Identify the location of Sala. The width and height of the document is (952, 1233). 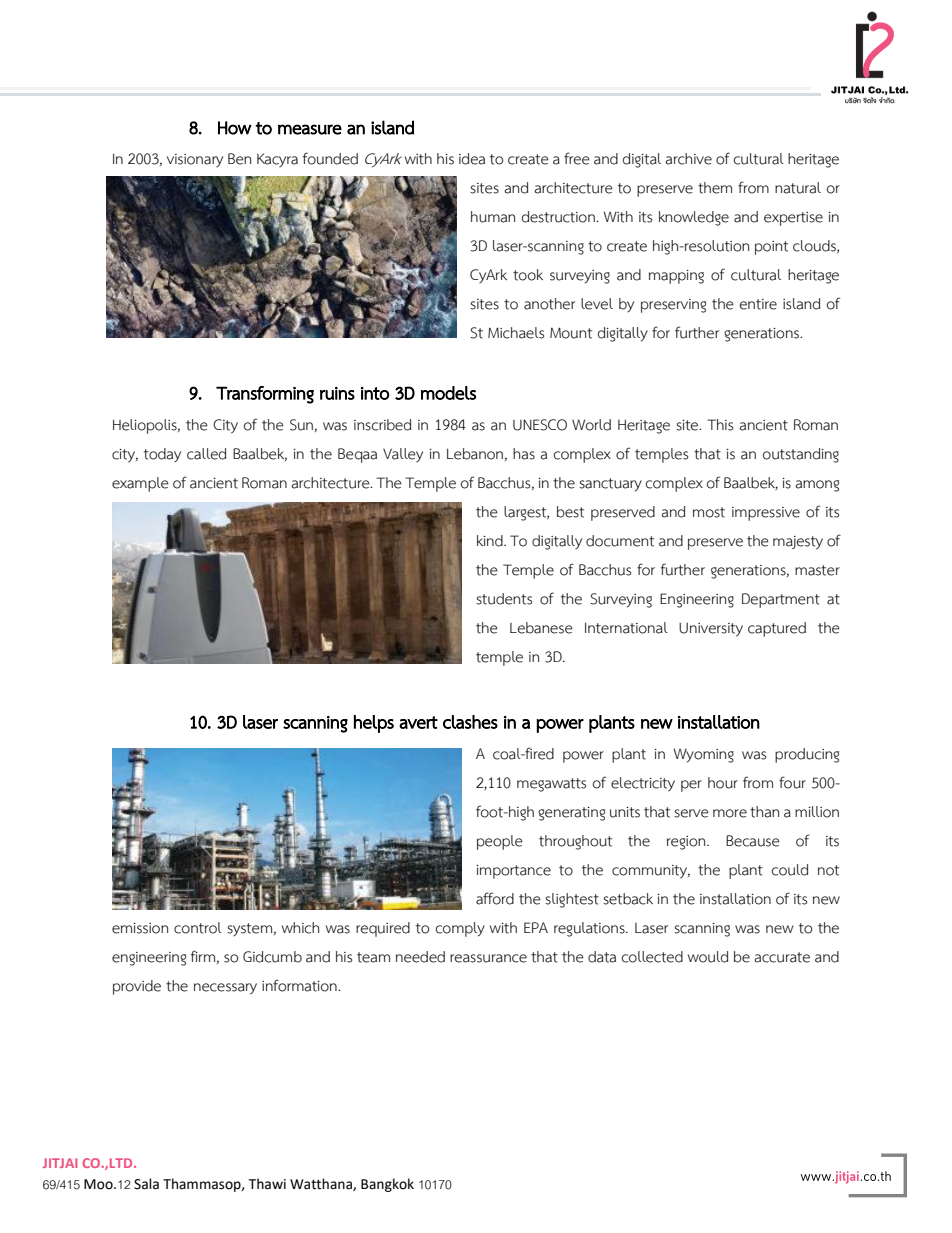
(146, 1184).
